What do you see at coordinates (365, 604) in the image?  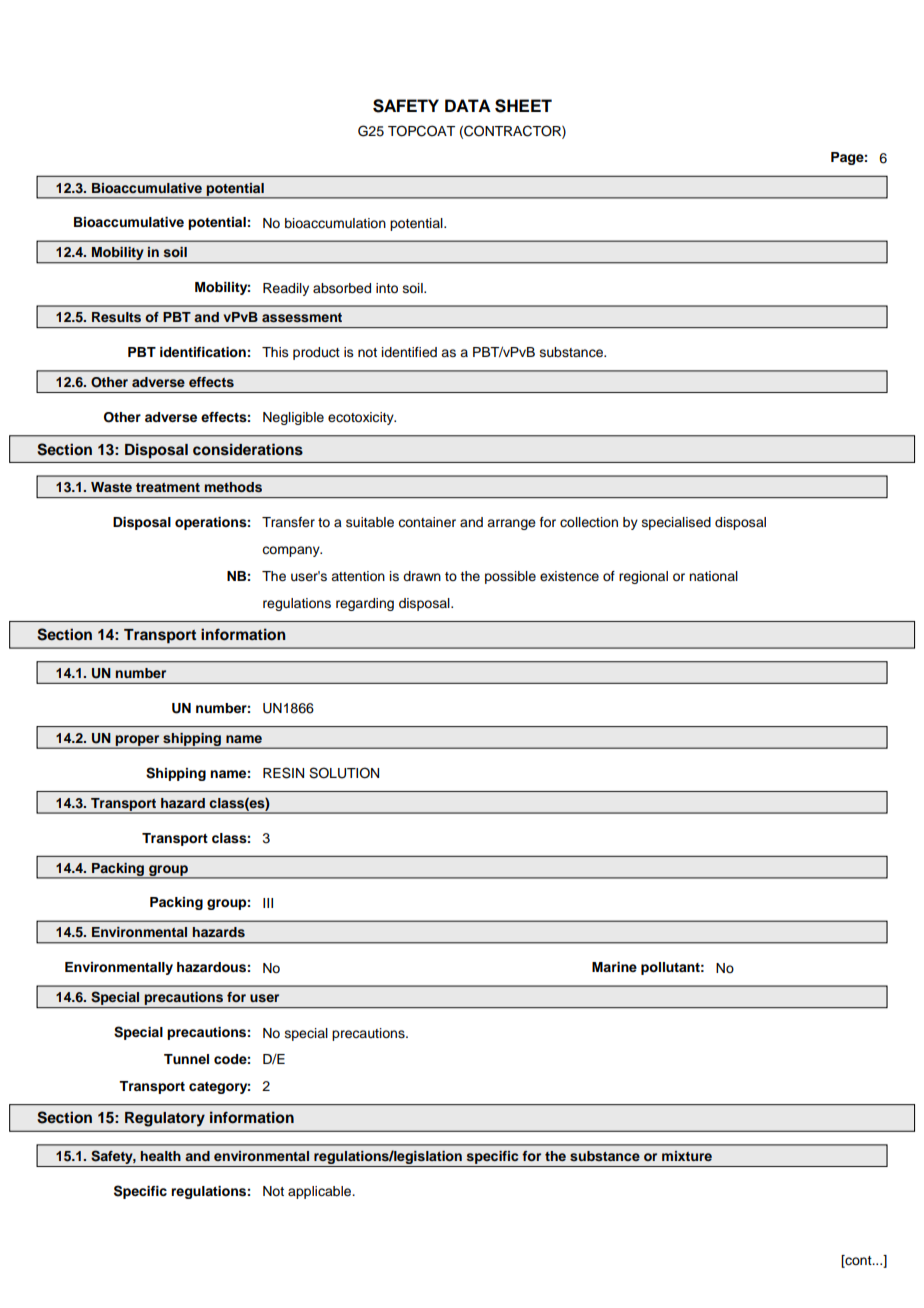 I see `regarding` at bounding box center [365, 604].
